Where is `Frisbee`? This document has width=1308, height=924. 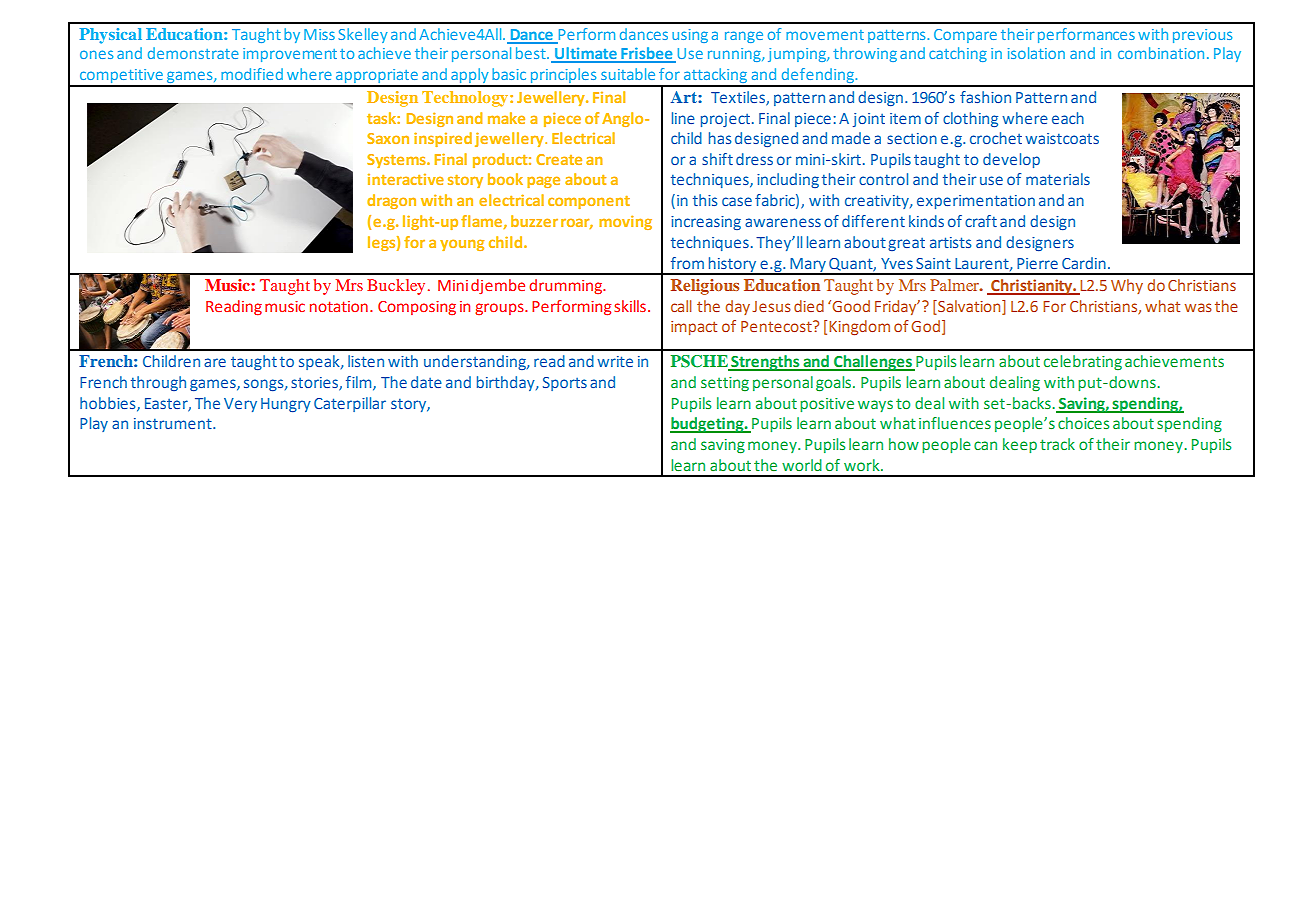
Frisbee is located at coordinates (647, 54).
